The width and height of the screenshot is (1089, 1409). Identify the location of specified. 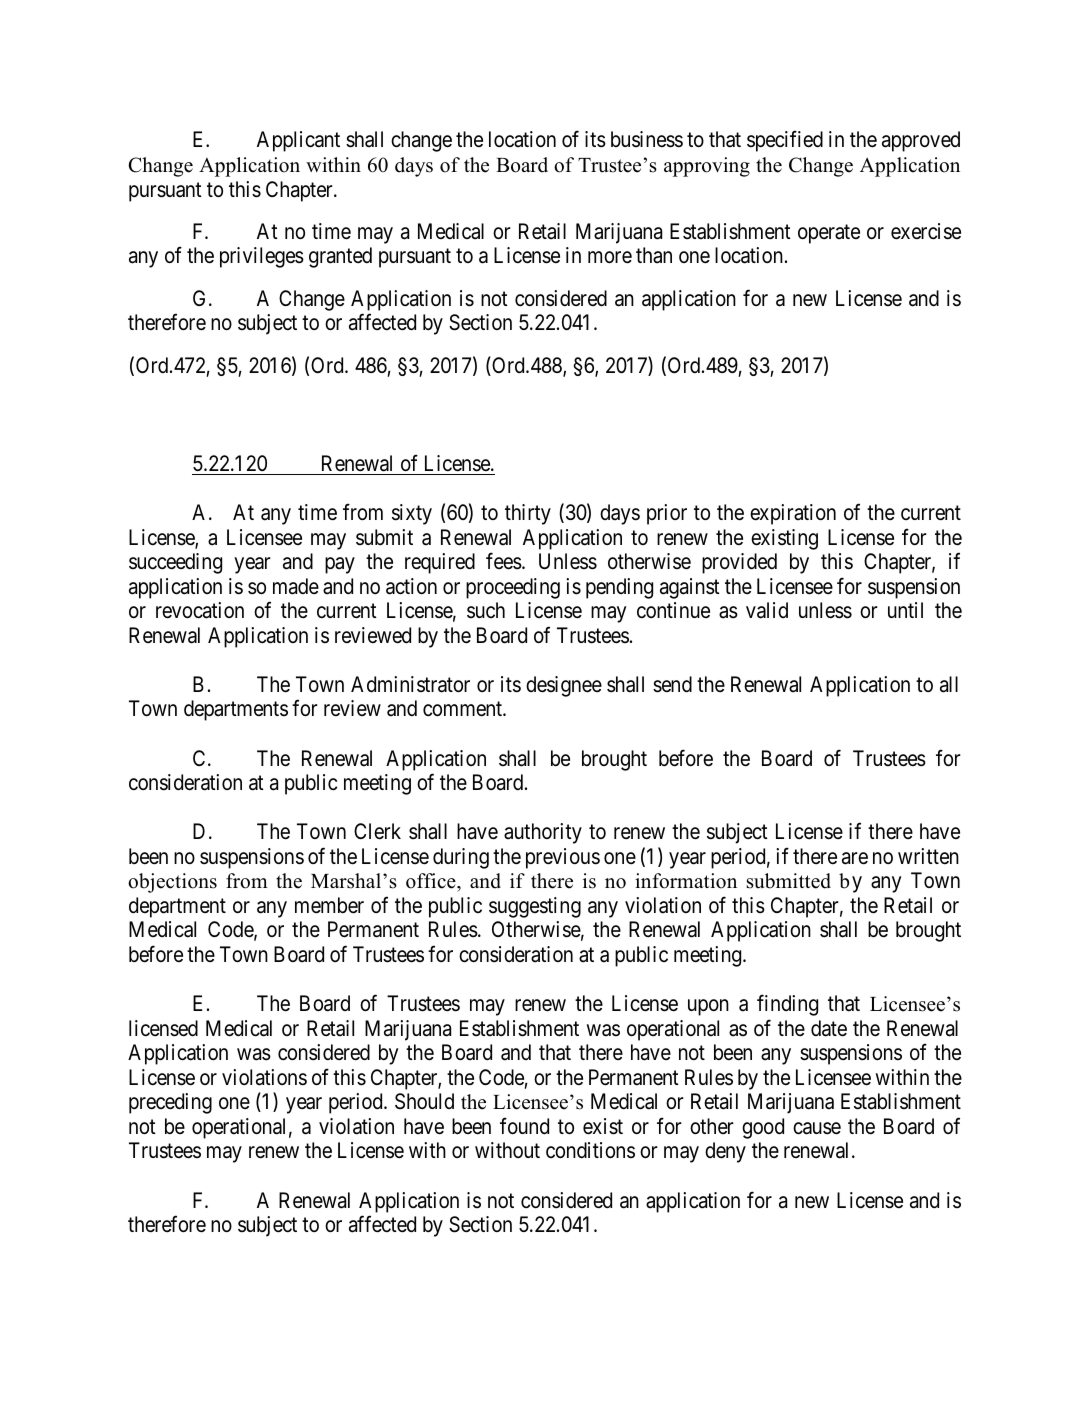
(785, 141).
